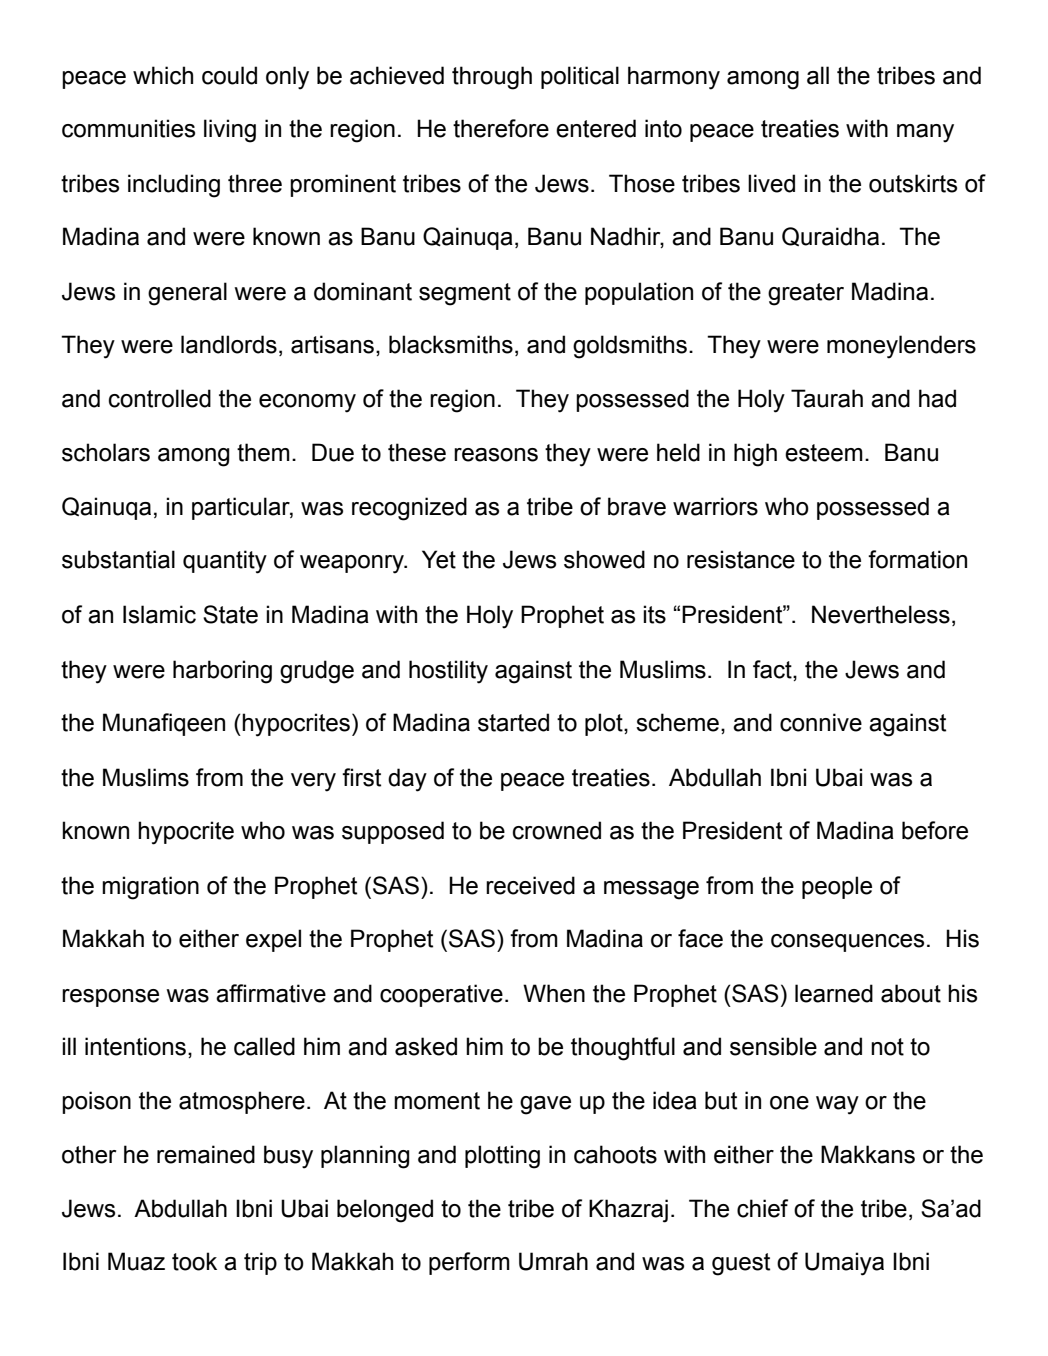 The width and height of the screenshot is (1048, 1356). I want to click on took, so click(194, 1261).
